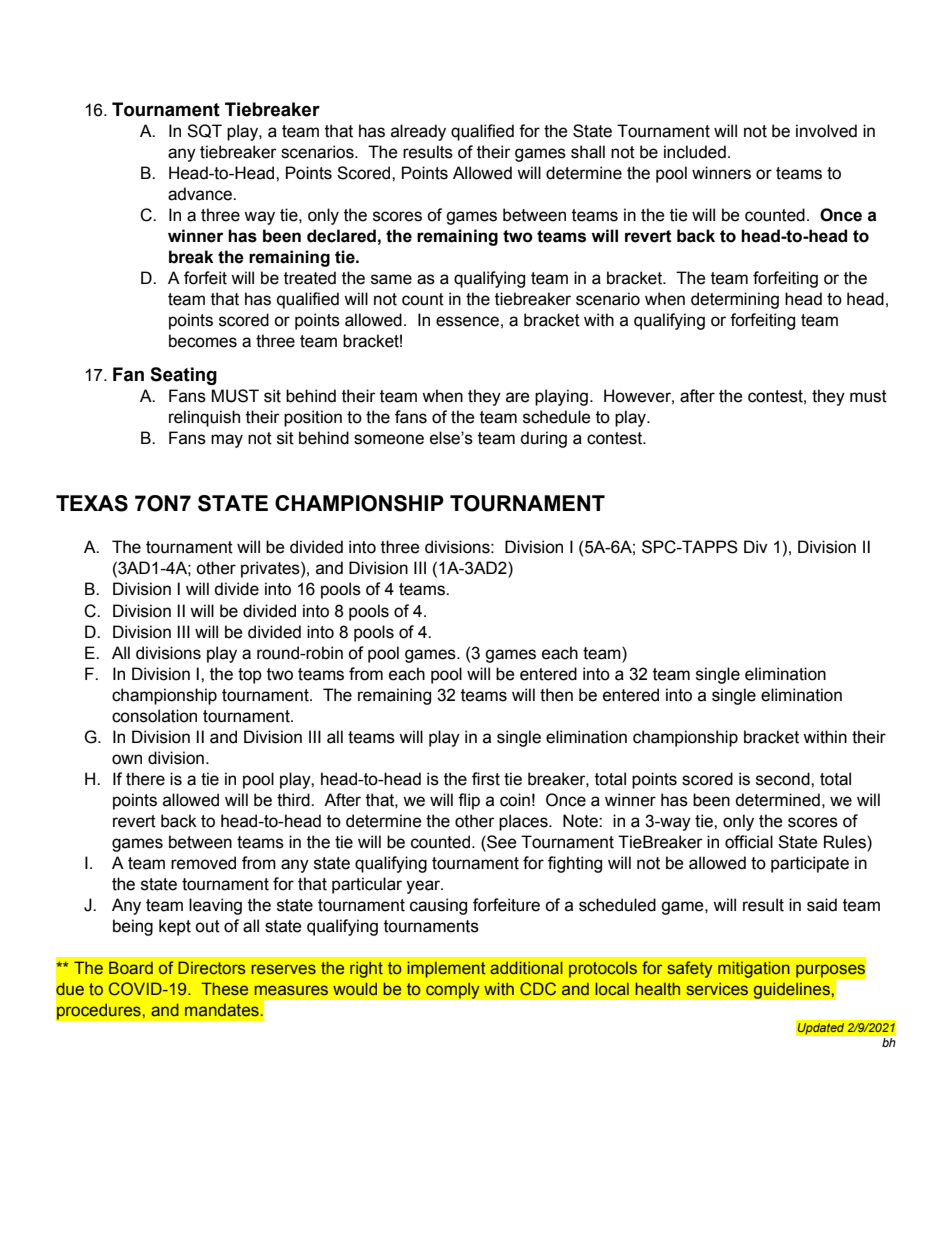  Describe the element at coordinates (418, 132) in the screenshot. I see `already` at that location.
